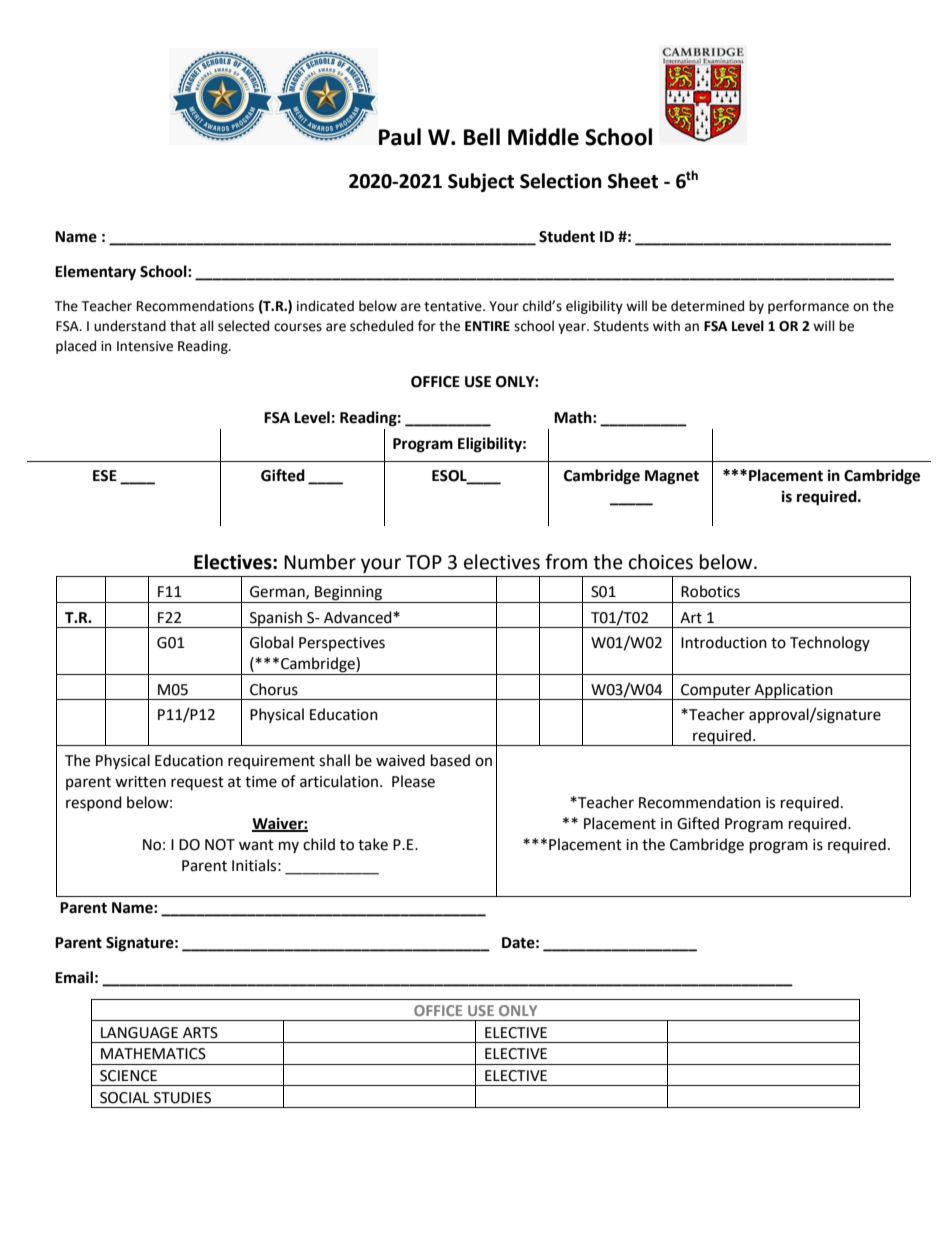  Describe the element at coordinates (633, 181) in the screenshot. I see `Sheet` at that location.
